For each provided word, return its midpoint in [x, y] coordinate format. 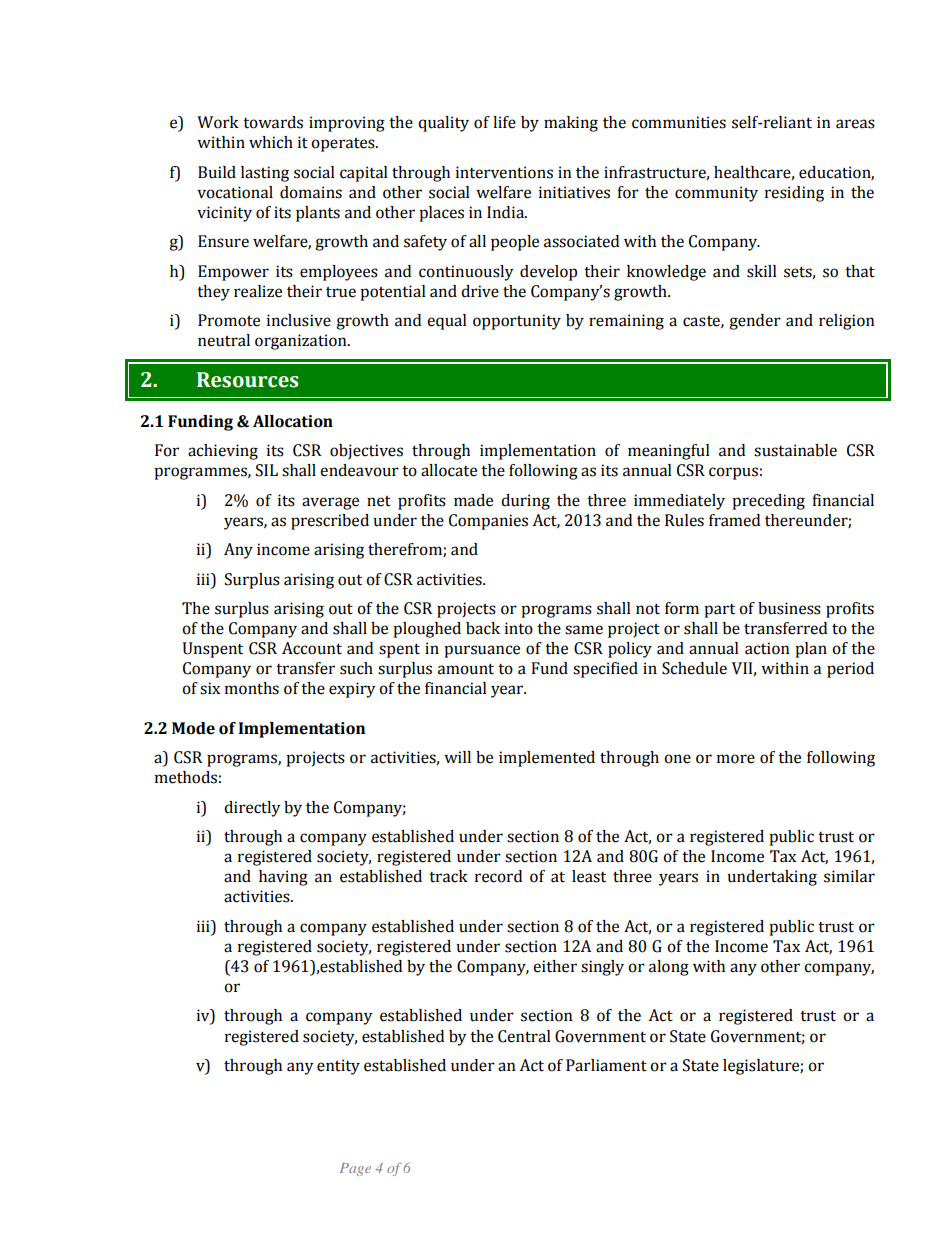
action [767, 648]
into [519, 628]
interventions [504, 172]
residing [794, 194]
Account [312, 648]
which [271, 142]
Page [355, 1169]
